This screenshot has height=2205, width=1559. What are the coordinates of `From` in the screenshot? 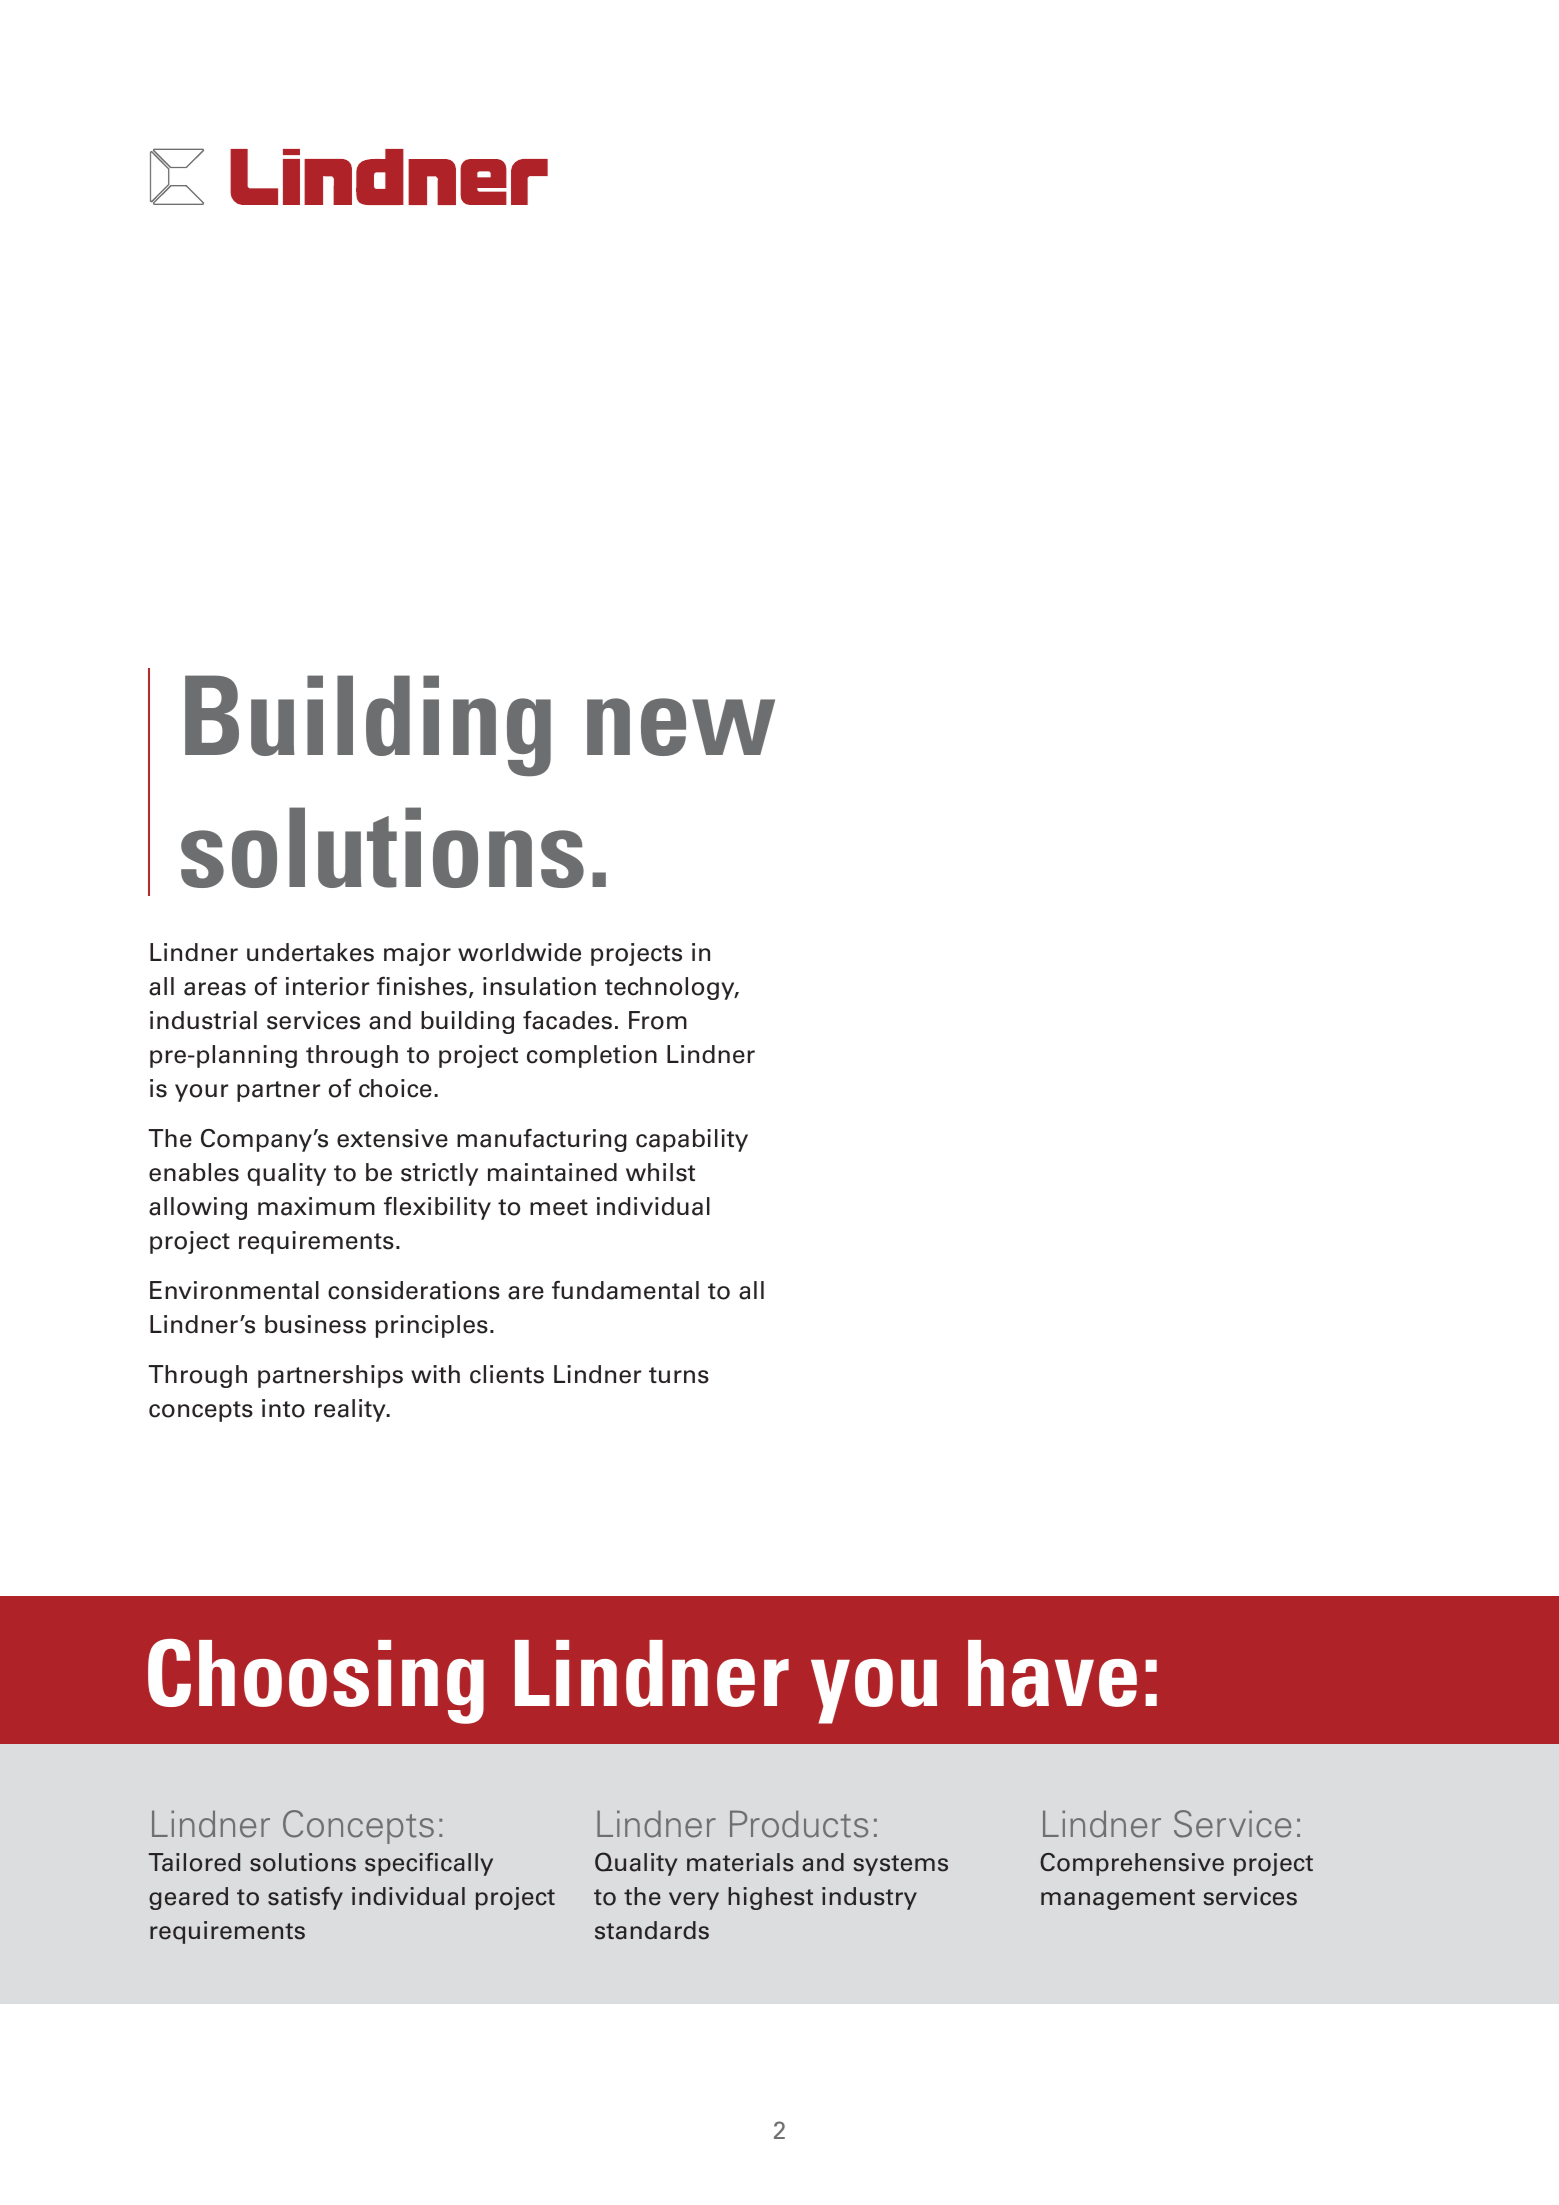 It's located at (658, 1020).
